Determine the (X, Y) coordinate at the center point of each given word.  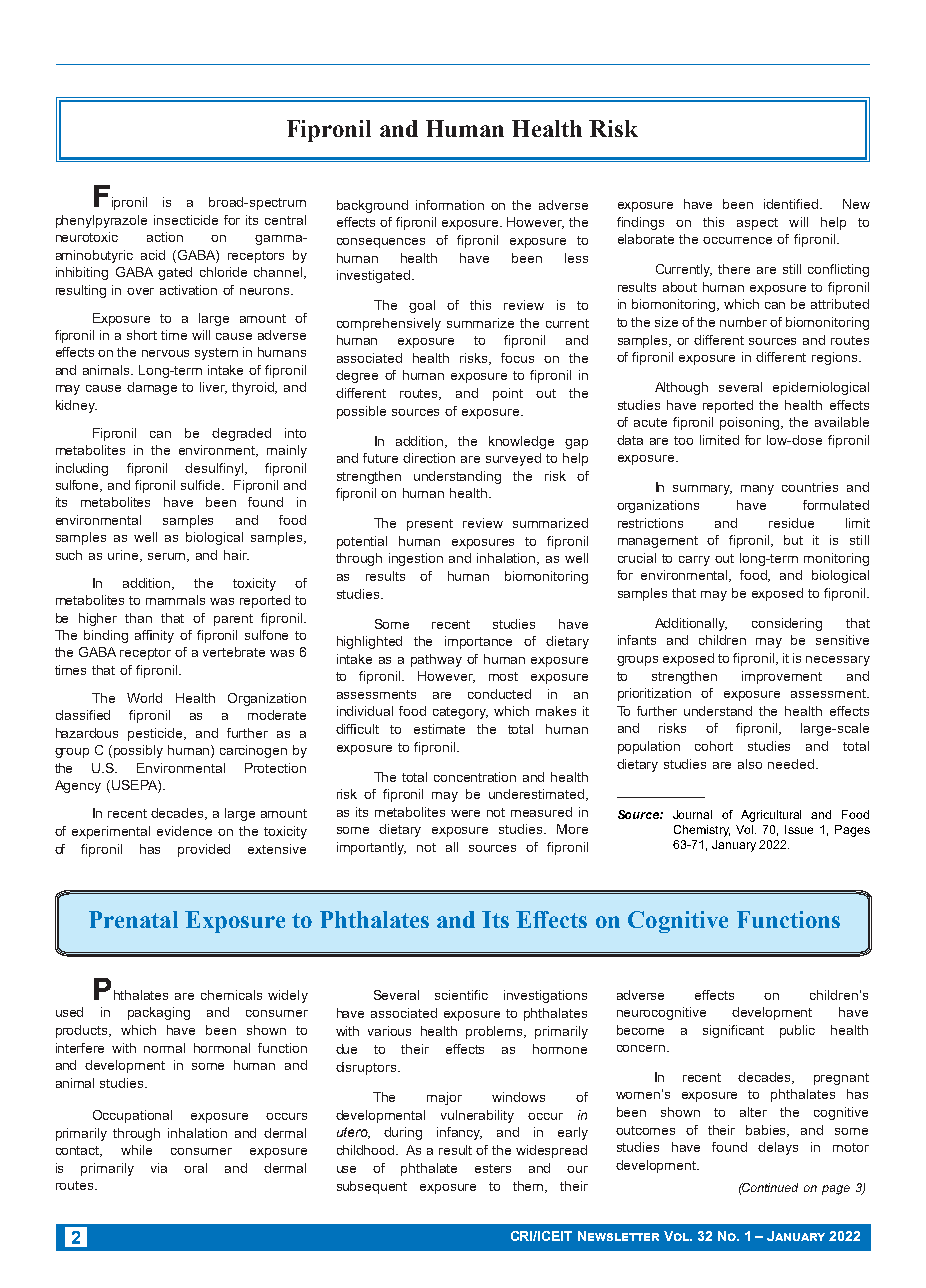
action (165, 237)
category (460, 713)
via (159, 1168)
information (450, 205)
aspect (757, 224)
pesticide (157, 734)
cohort (714, 746)
